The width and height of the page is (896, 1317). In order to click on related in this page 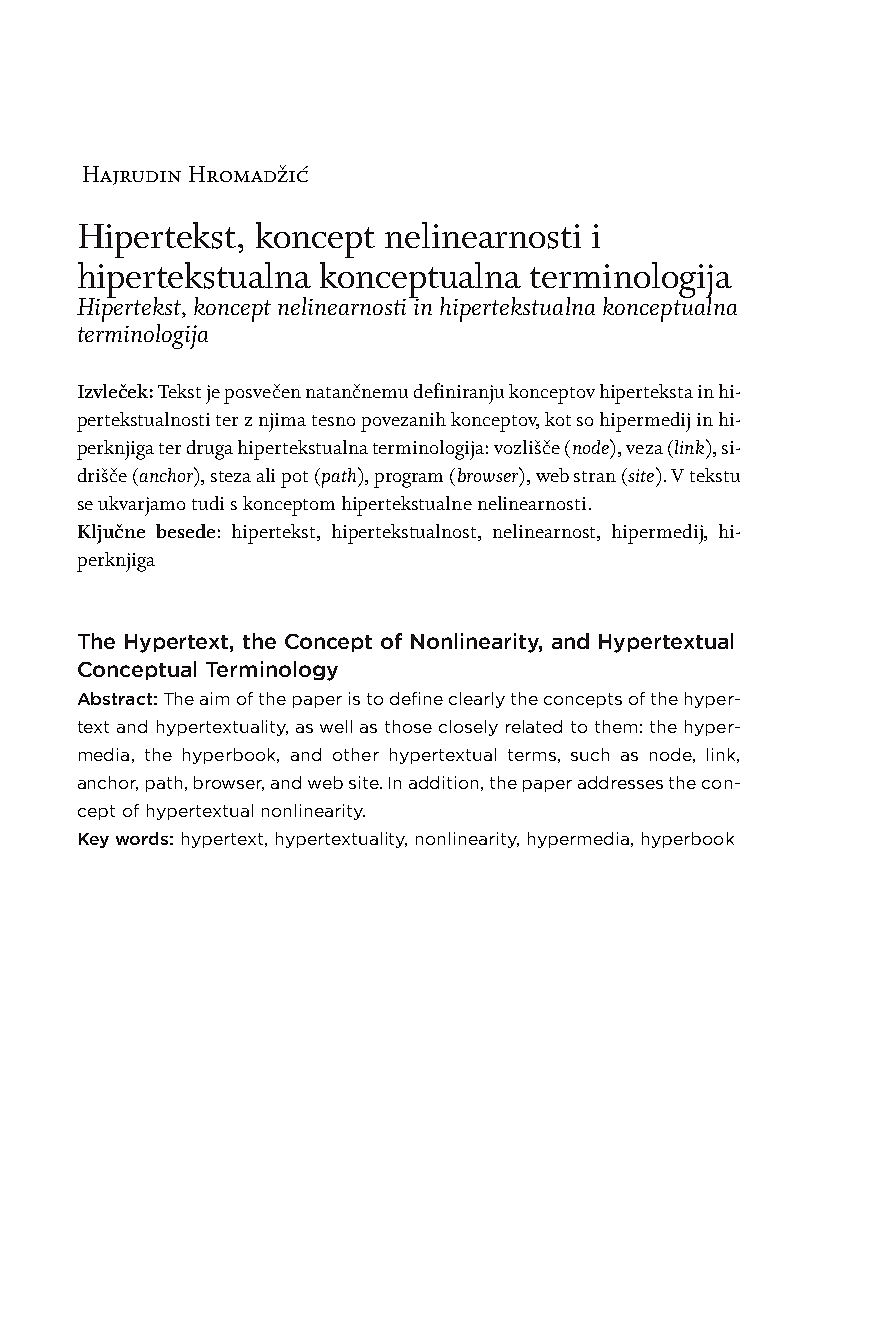, I will do `click(534, 726)`.
